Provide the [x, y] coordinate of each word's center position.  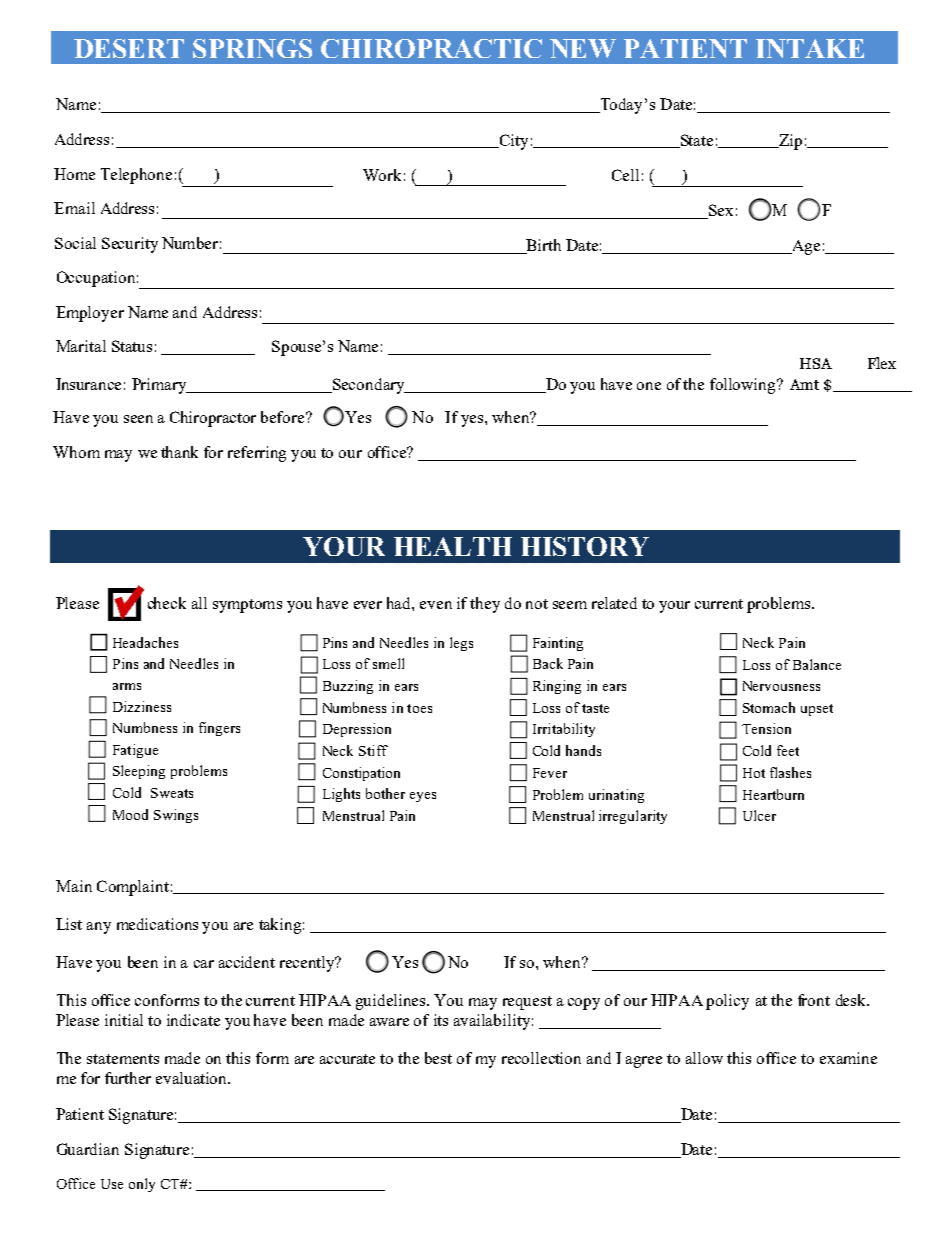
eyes [423, 797]
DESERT [129, 48]
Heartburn [773, 794]
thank [179, 452]
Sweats [172, 793]
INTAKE [810, 48]
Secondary [369, 386]
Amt [804, 384]
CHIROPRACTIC [431, 48]
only [142, 1185]
